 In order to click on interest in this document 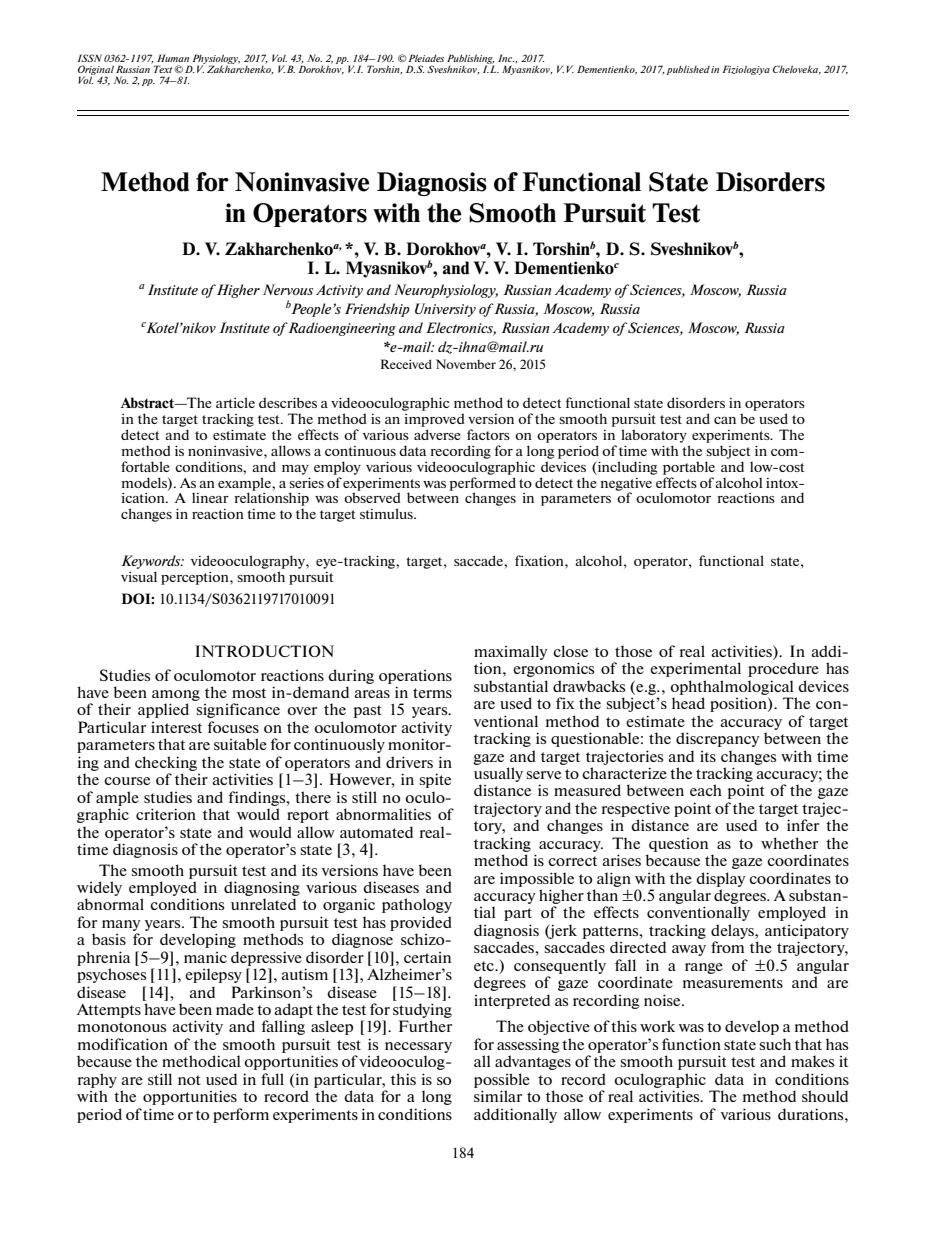, I will do `click(176, 727)`.
